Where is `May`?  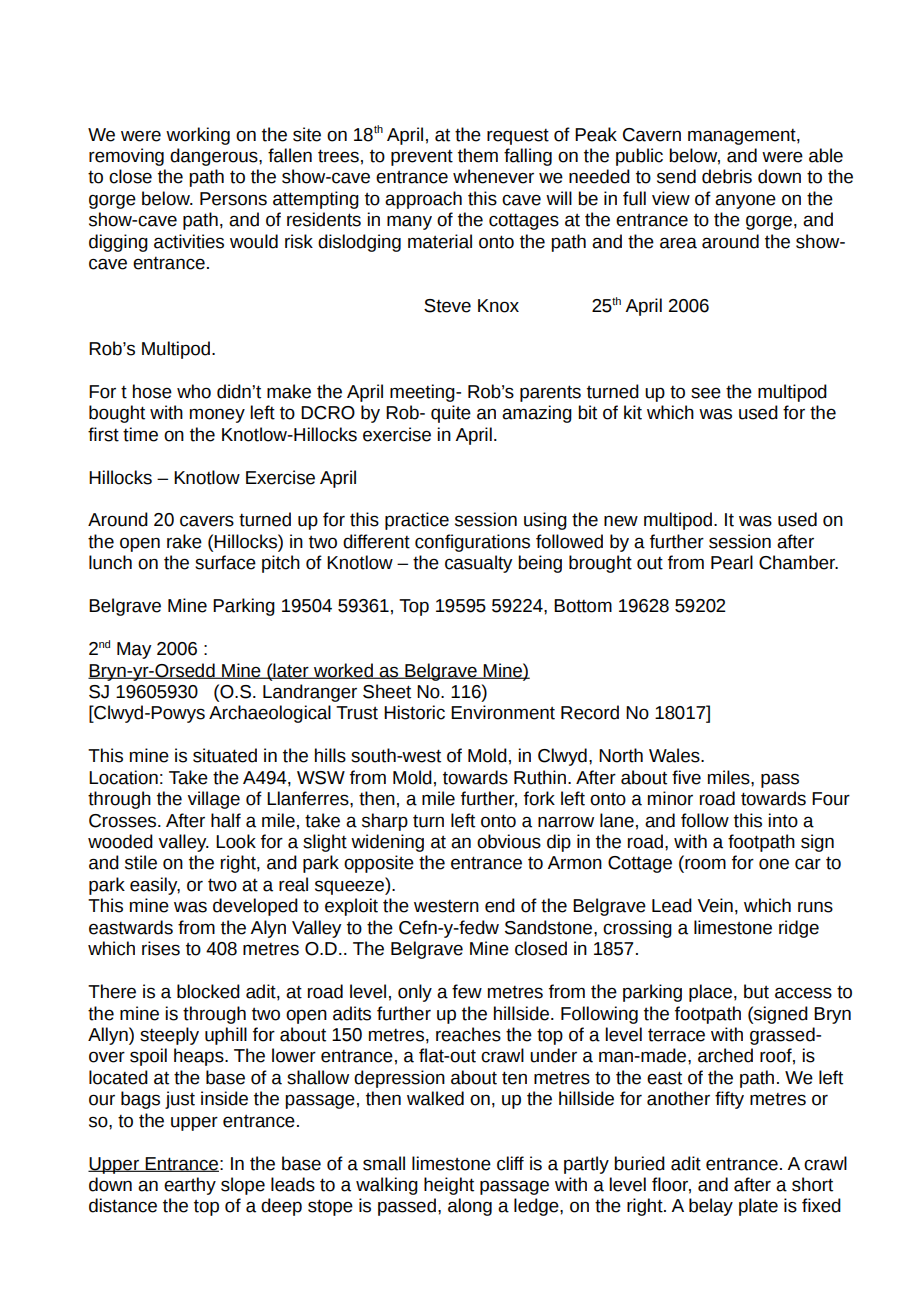
May is located at coordinates (134, 650).
